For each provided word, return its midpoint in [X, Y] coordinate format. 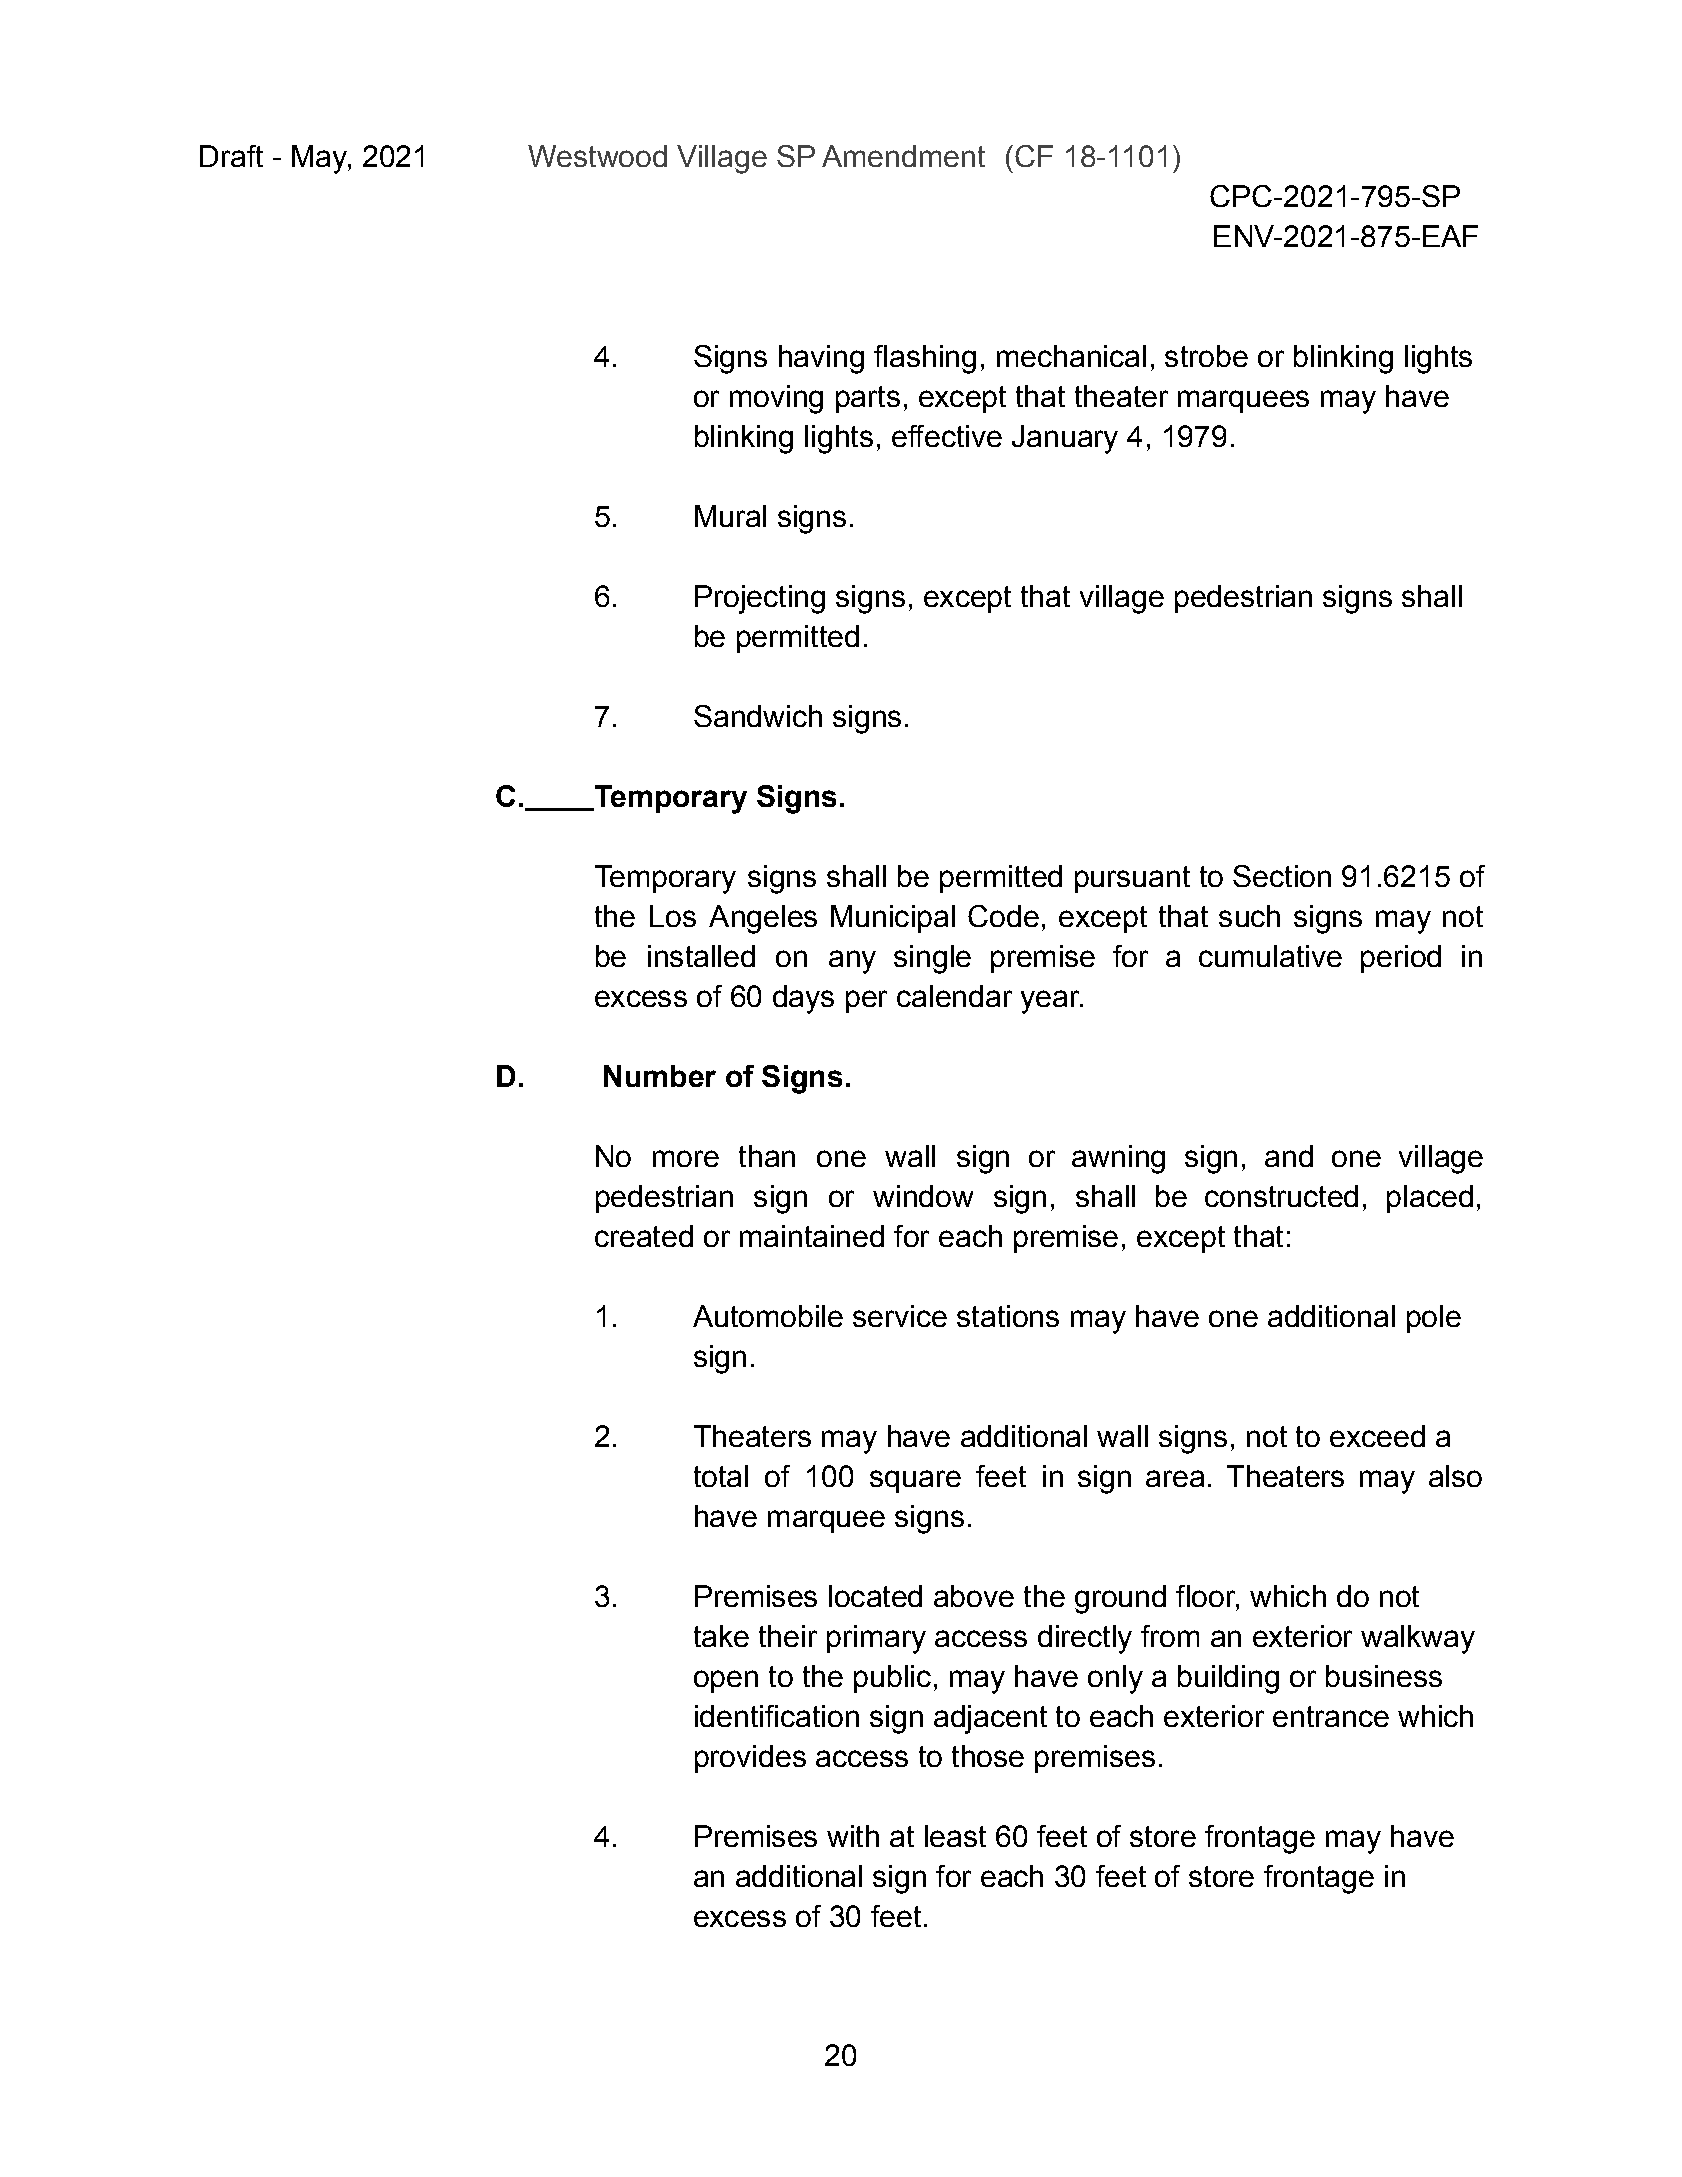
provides [750, 1759]
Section [1282, 876]
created [644, 1236]
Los [673, 916]
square [915, 1481]
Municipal [893, 919]
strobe [1206, 356]
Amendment [903, 156]
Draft [231, 156]
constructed [1281, 1196]
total [721, 1476]
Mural [730, 516]
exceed [1377, 1436]
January [1065, 439]
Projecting [760, 599]
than [767, 1156]
